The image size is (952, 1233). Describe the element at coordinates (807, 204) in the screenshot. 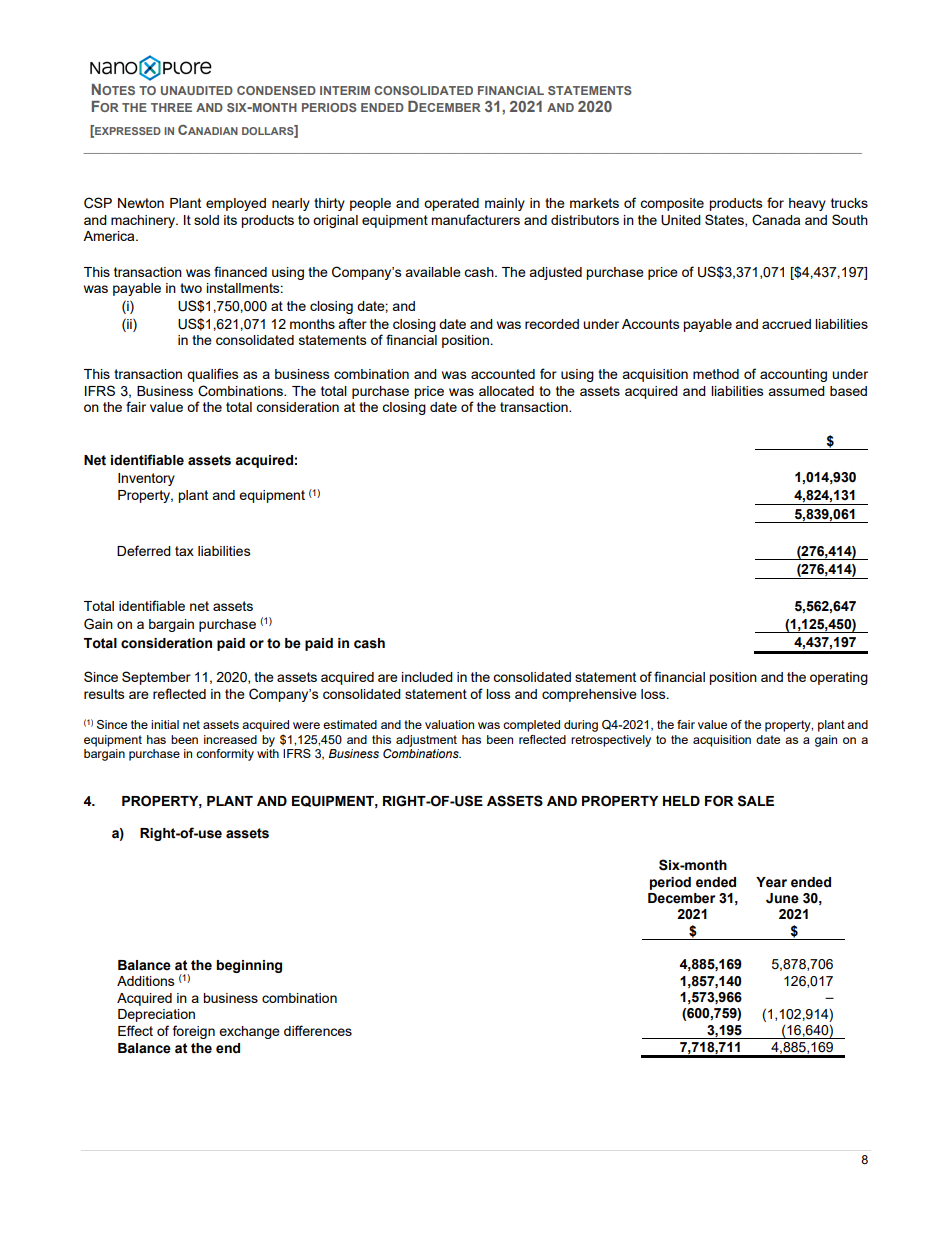

I see `heavy` at that location.
